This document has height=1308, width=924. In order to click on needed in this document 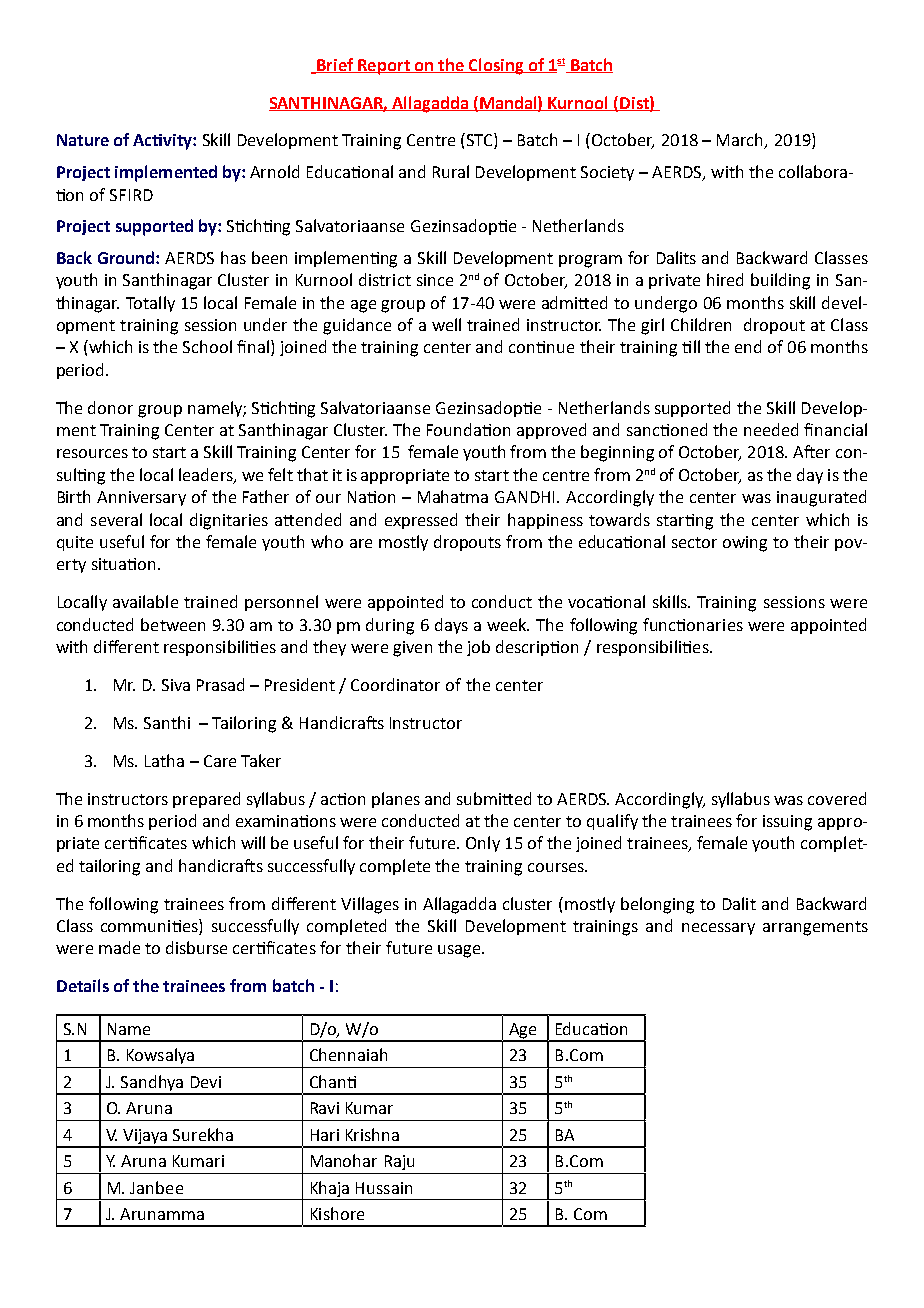, I will do `click(771, 429)`.
